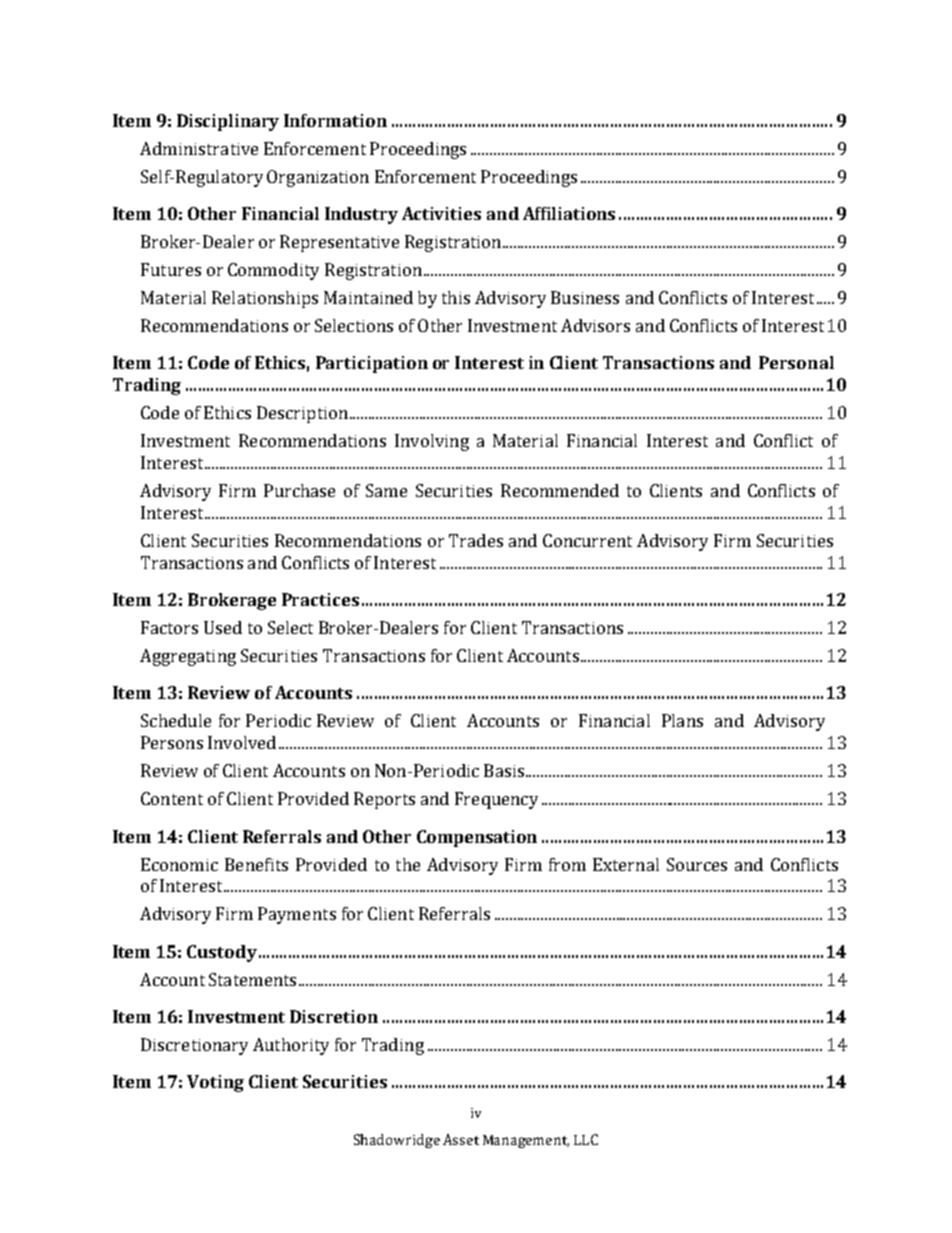  I want to click on Content, so click(172, 798).
